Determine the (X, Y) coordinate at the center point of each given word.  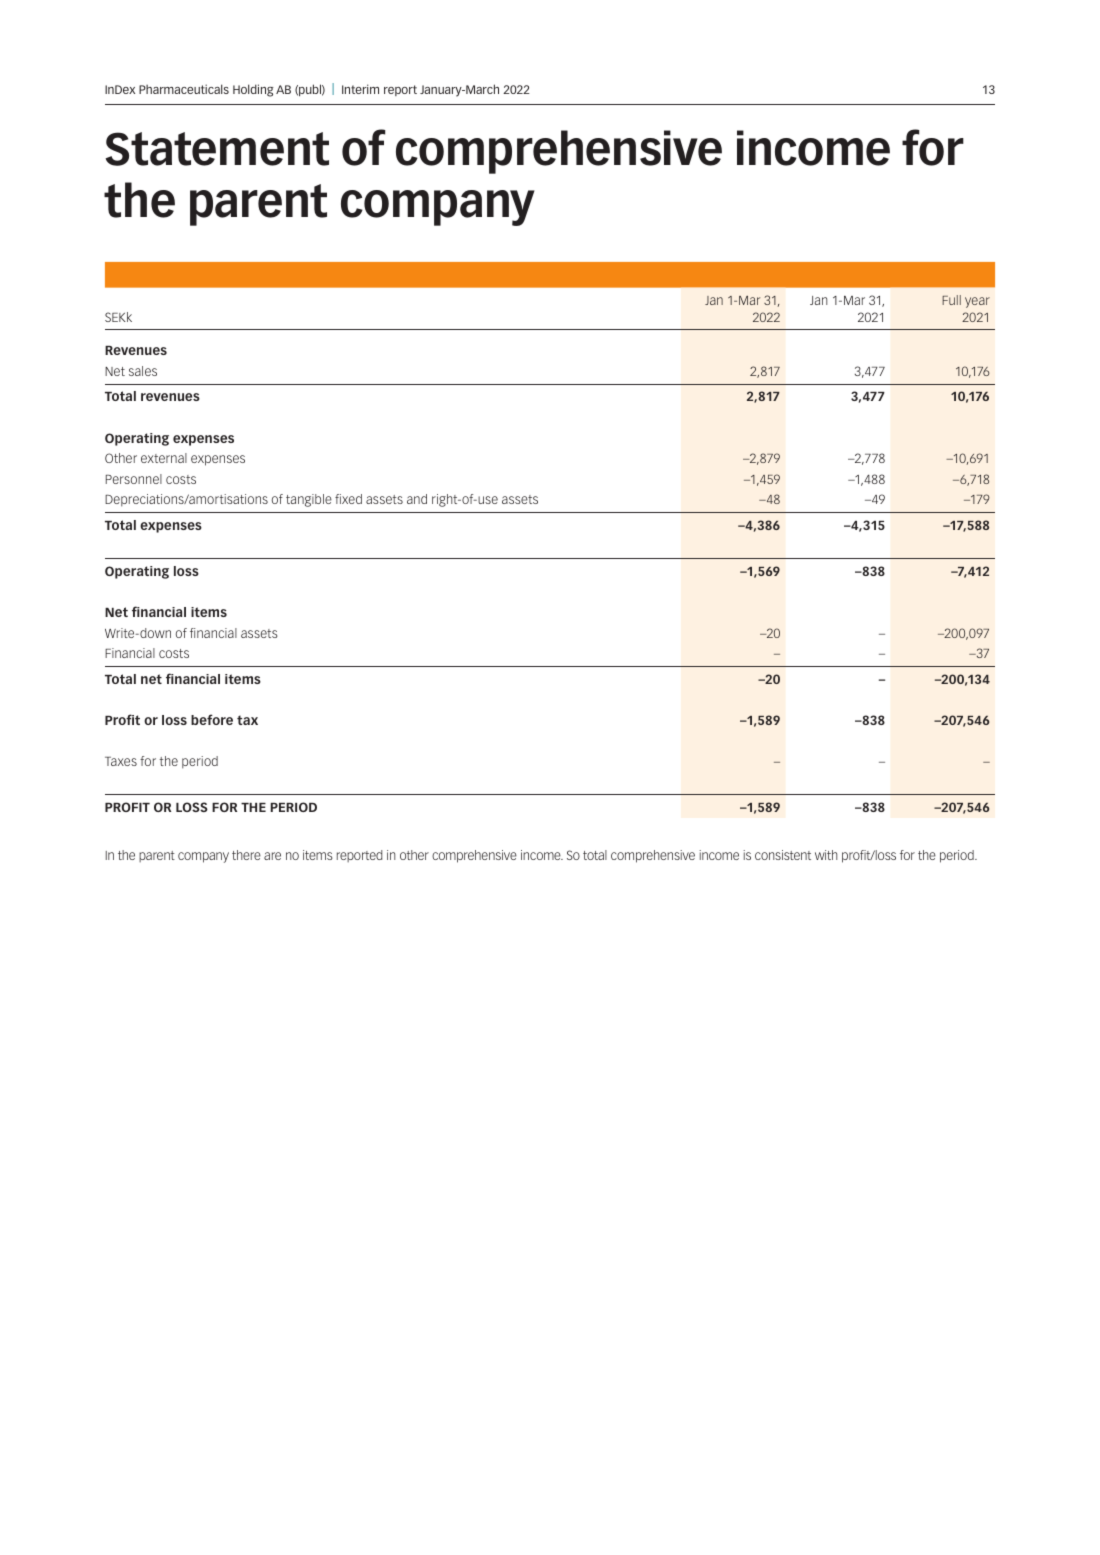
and (417, 499)
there (246, 855)
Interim (360, 89)
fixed (348, 499)
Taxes (121, 761)
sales (143, 371)
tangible (309, 500)
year (977, 302)
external (164, 458)
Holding (253, 90)
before (212, 719)
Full (951, 300)
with (826, 855)
